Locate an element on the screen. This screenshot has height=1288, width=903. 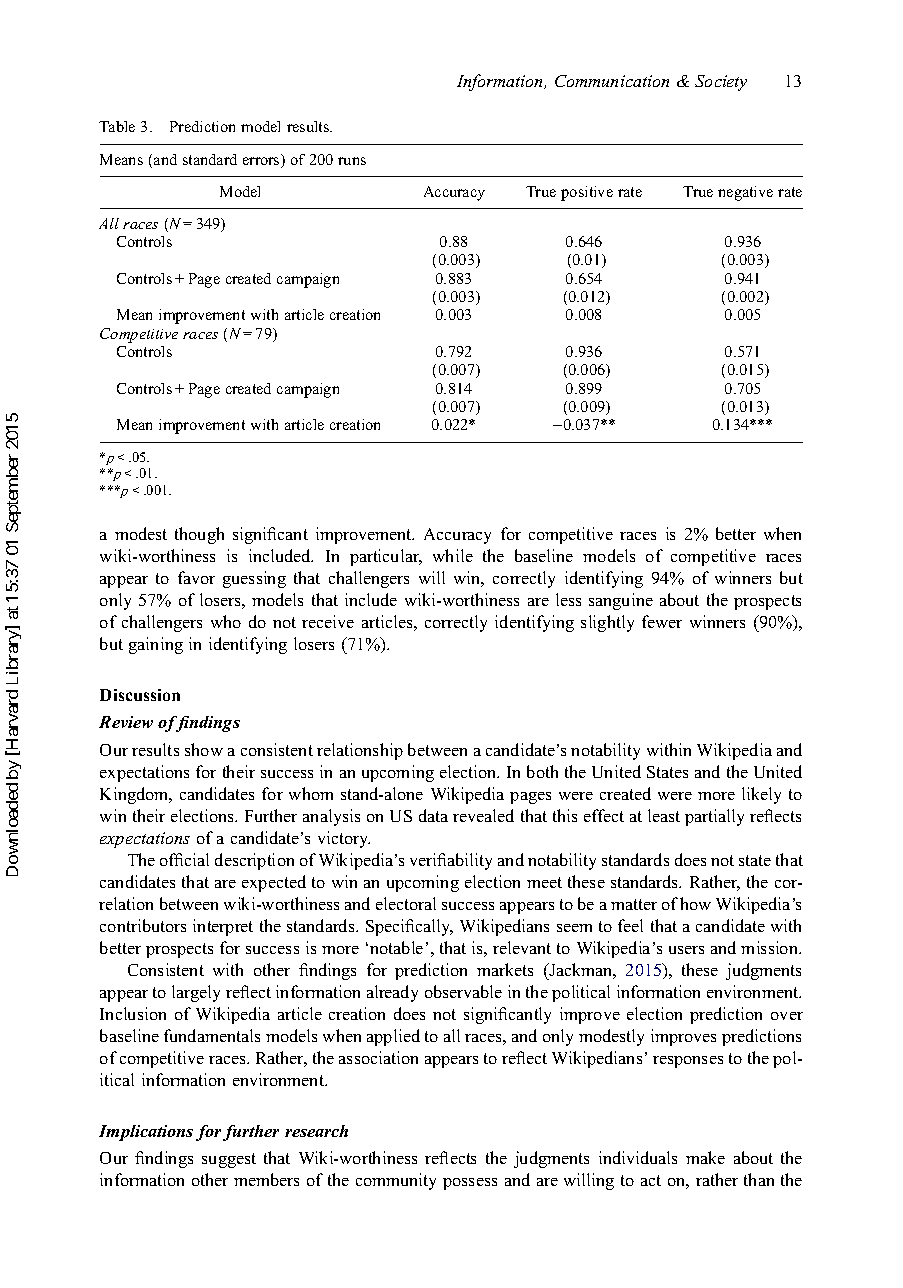
fewer is located at coordinates (662, 621).
